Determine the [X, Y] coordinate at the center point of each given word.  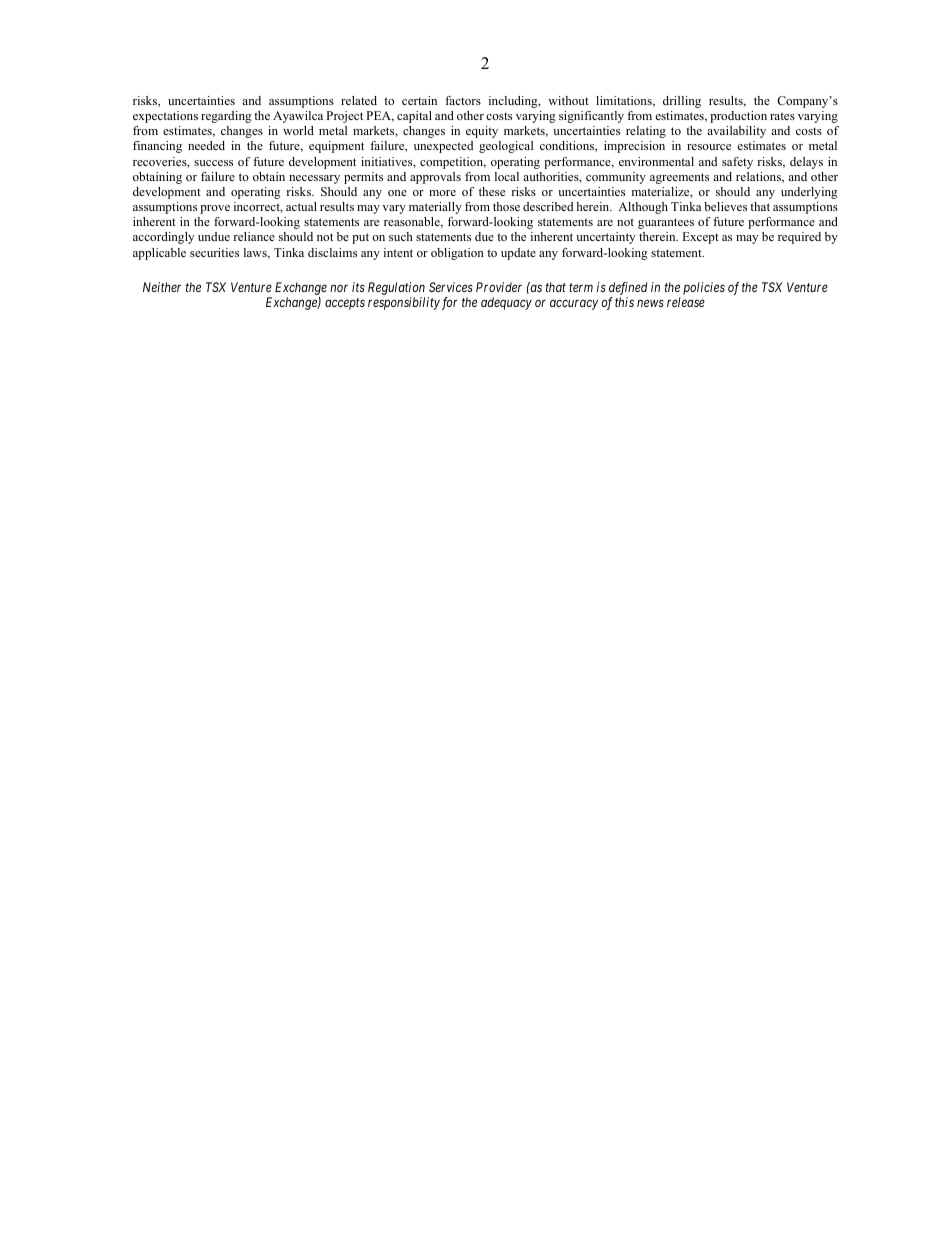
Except [700, 238]
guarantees [666, 223]
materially [435, 208]
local [507, 176]
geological [506, 147]
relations [759, 177]
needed [206, 145]
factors [463, 100]
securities [214, 252]
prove [215, 209]
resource [709, 147]
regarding [226, 117]
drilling [682, 102]
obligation [457, 254]
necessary [314, 179]
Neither [162, 287]
